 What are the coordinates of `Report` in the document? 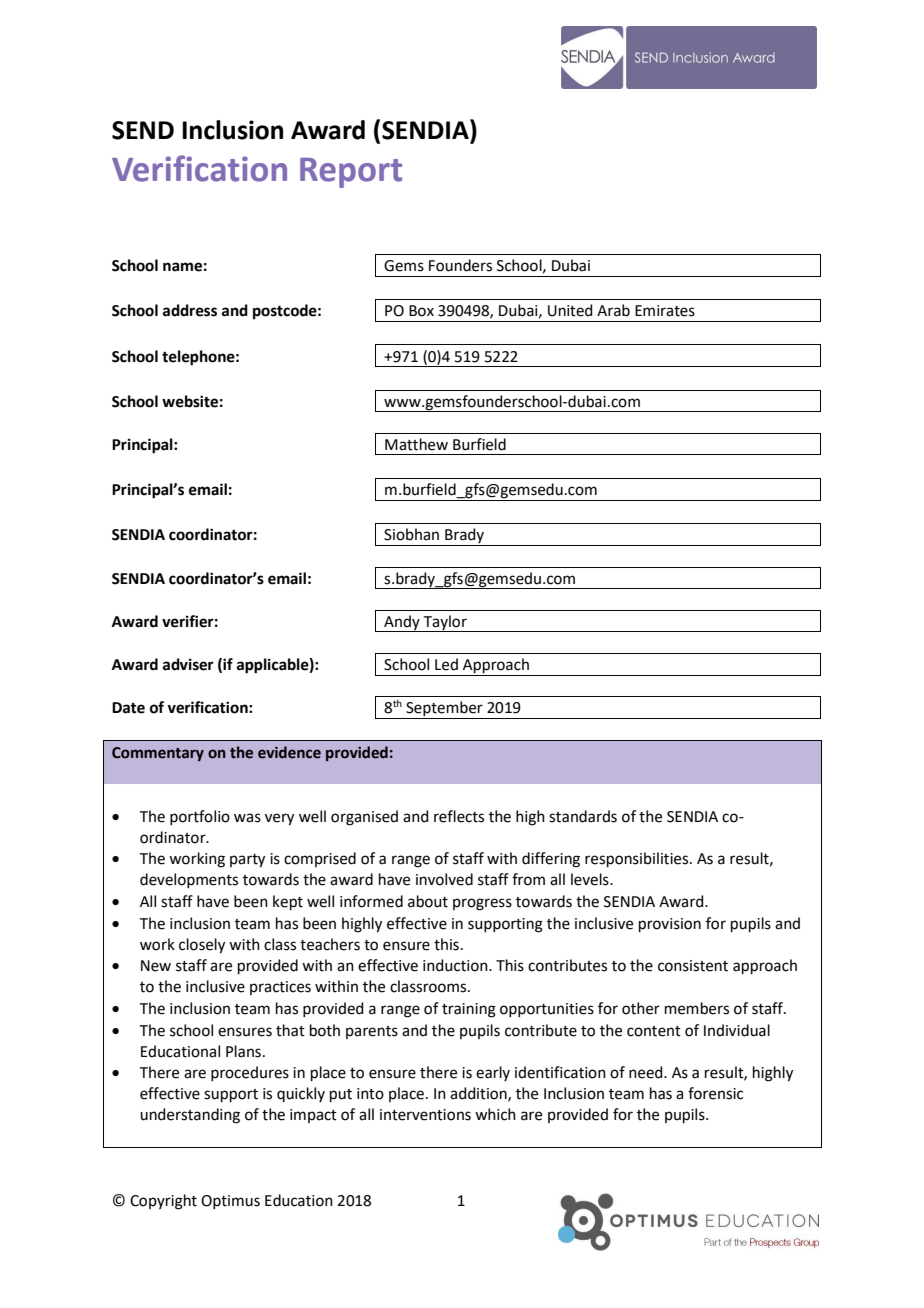 It's located at (351, 173).
